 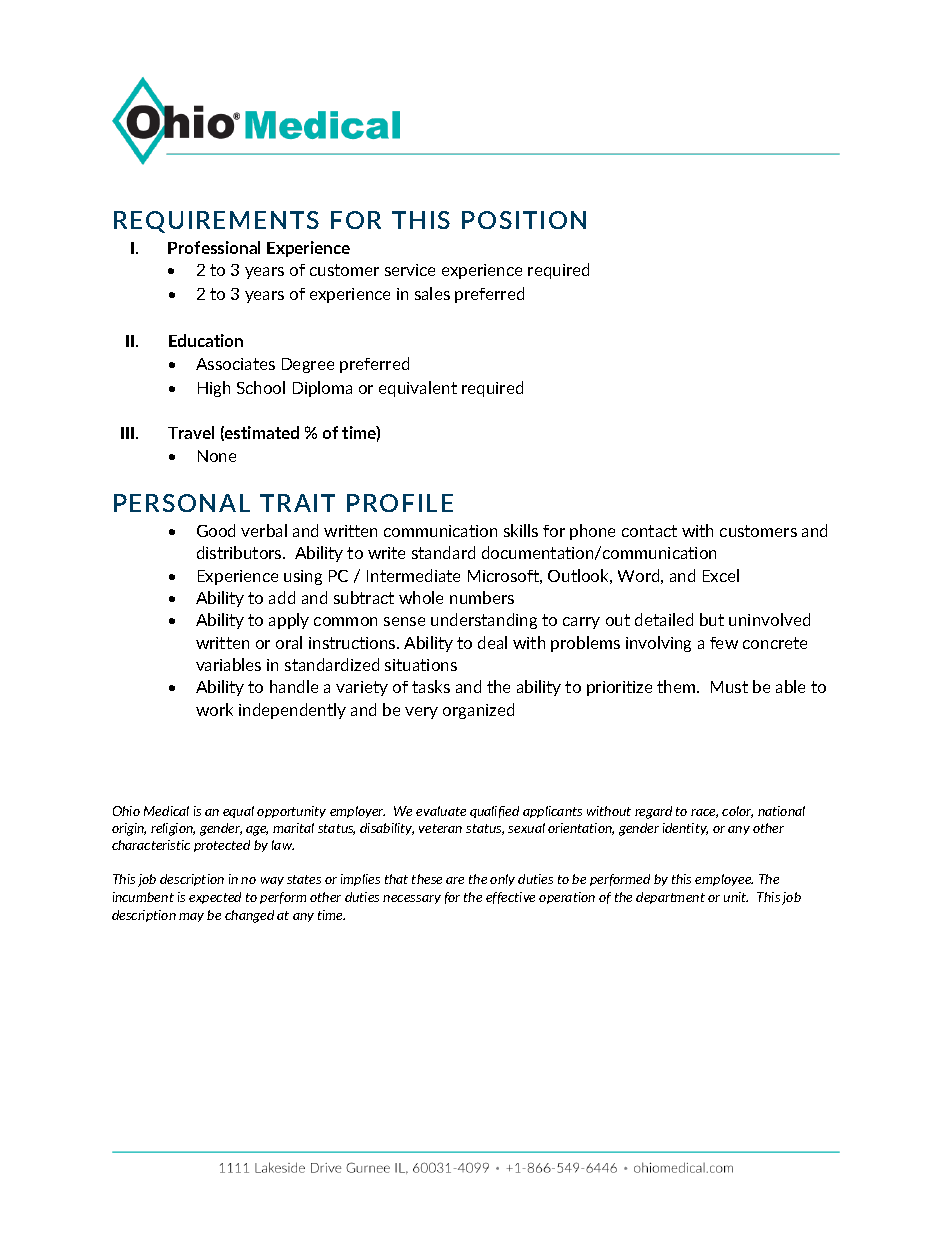 I want to click on tasks, so click(x=431, y=686).
